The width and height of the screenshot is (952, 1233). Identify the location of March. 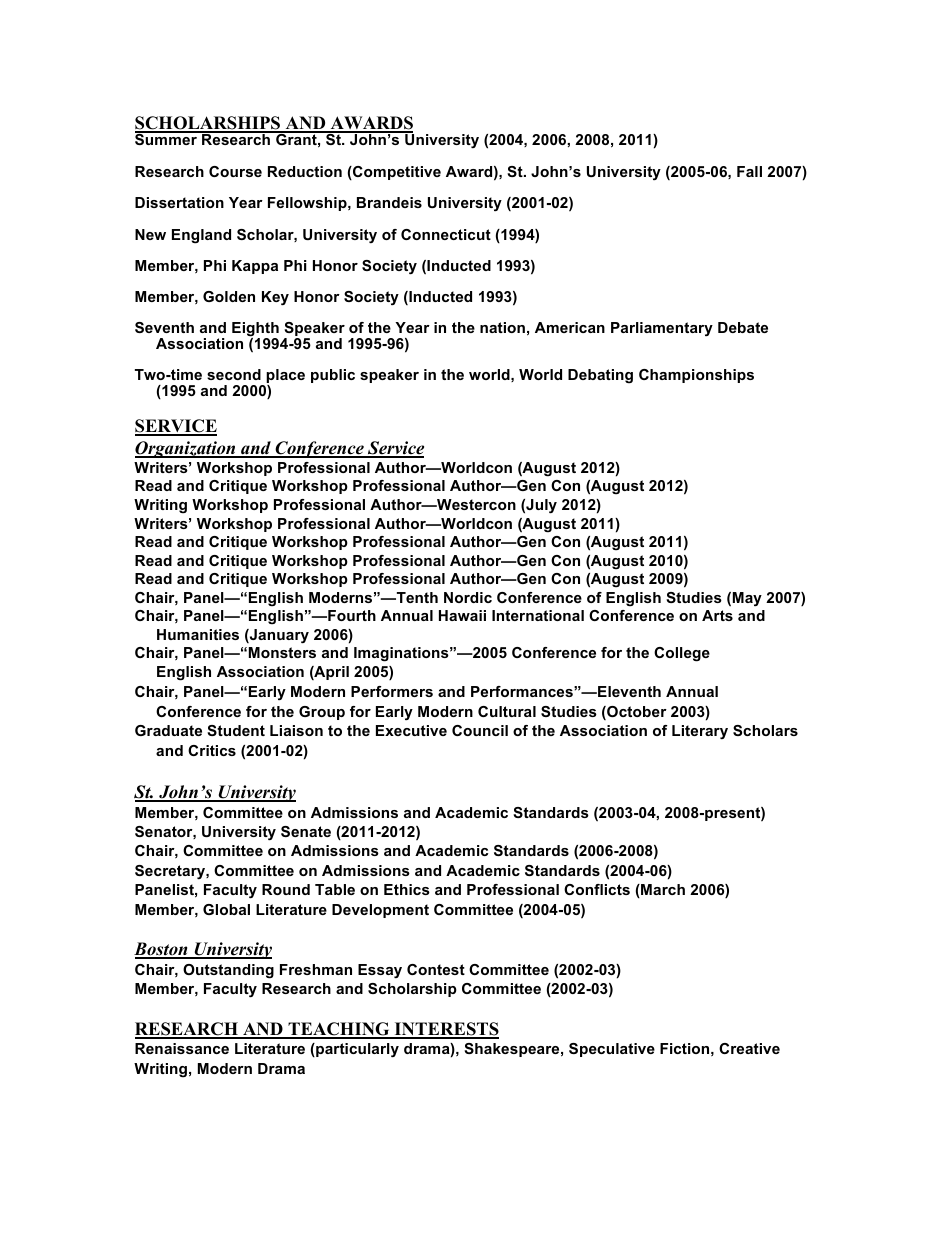
(662, 891).
